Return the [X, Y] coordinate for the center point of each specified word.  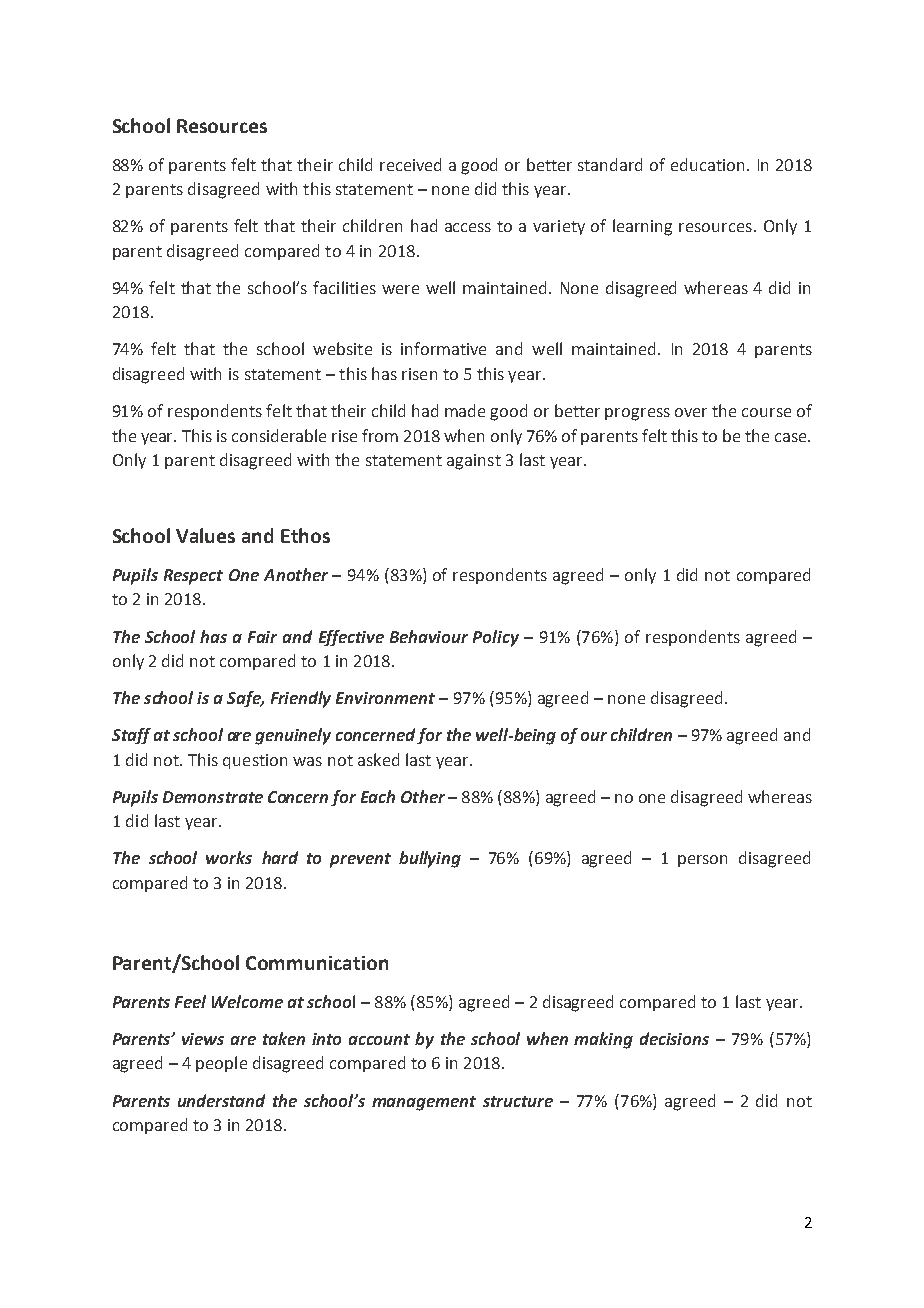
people [221, 1064]
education [707, 164]
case [792, 437]
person [702, 861]
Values [205, 535]
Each [378, 796]
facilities [344, 287]
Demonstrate [213, 797]
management [424, 1103]
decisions [674, 1038]
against [474, 462]
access [468, 227]
